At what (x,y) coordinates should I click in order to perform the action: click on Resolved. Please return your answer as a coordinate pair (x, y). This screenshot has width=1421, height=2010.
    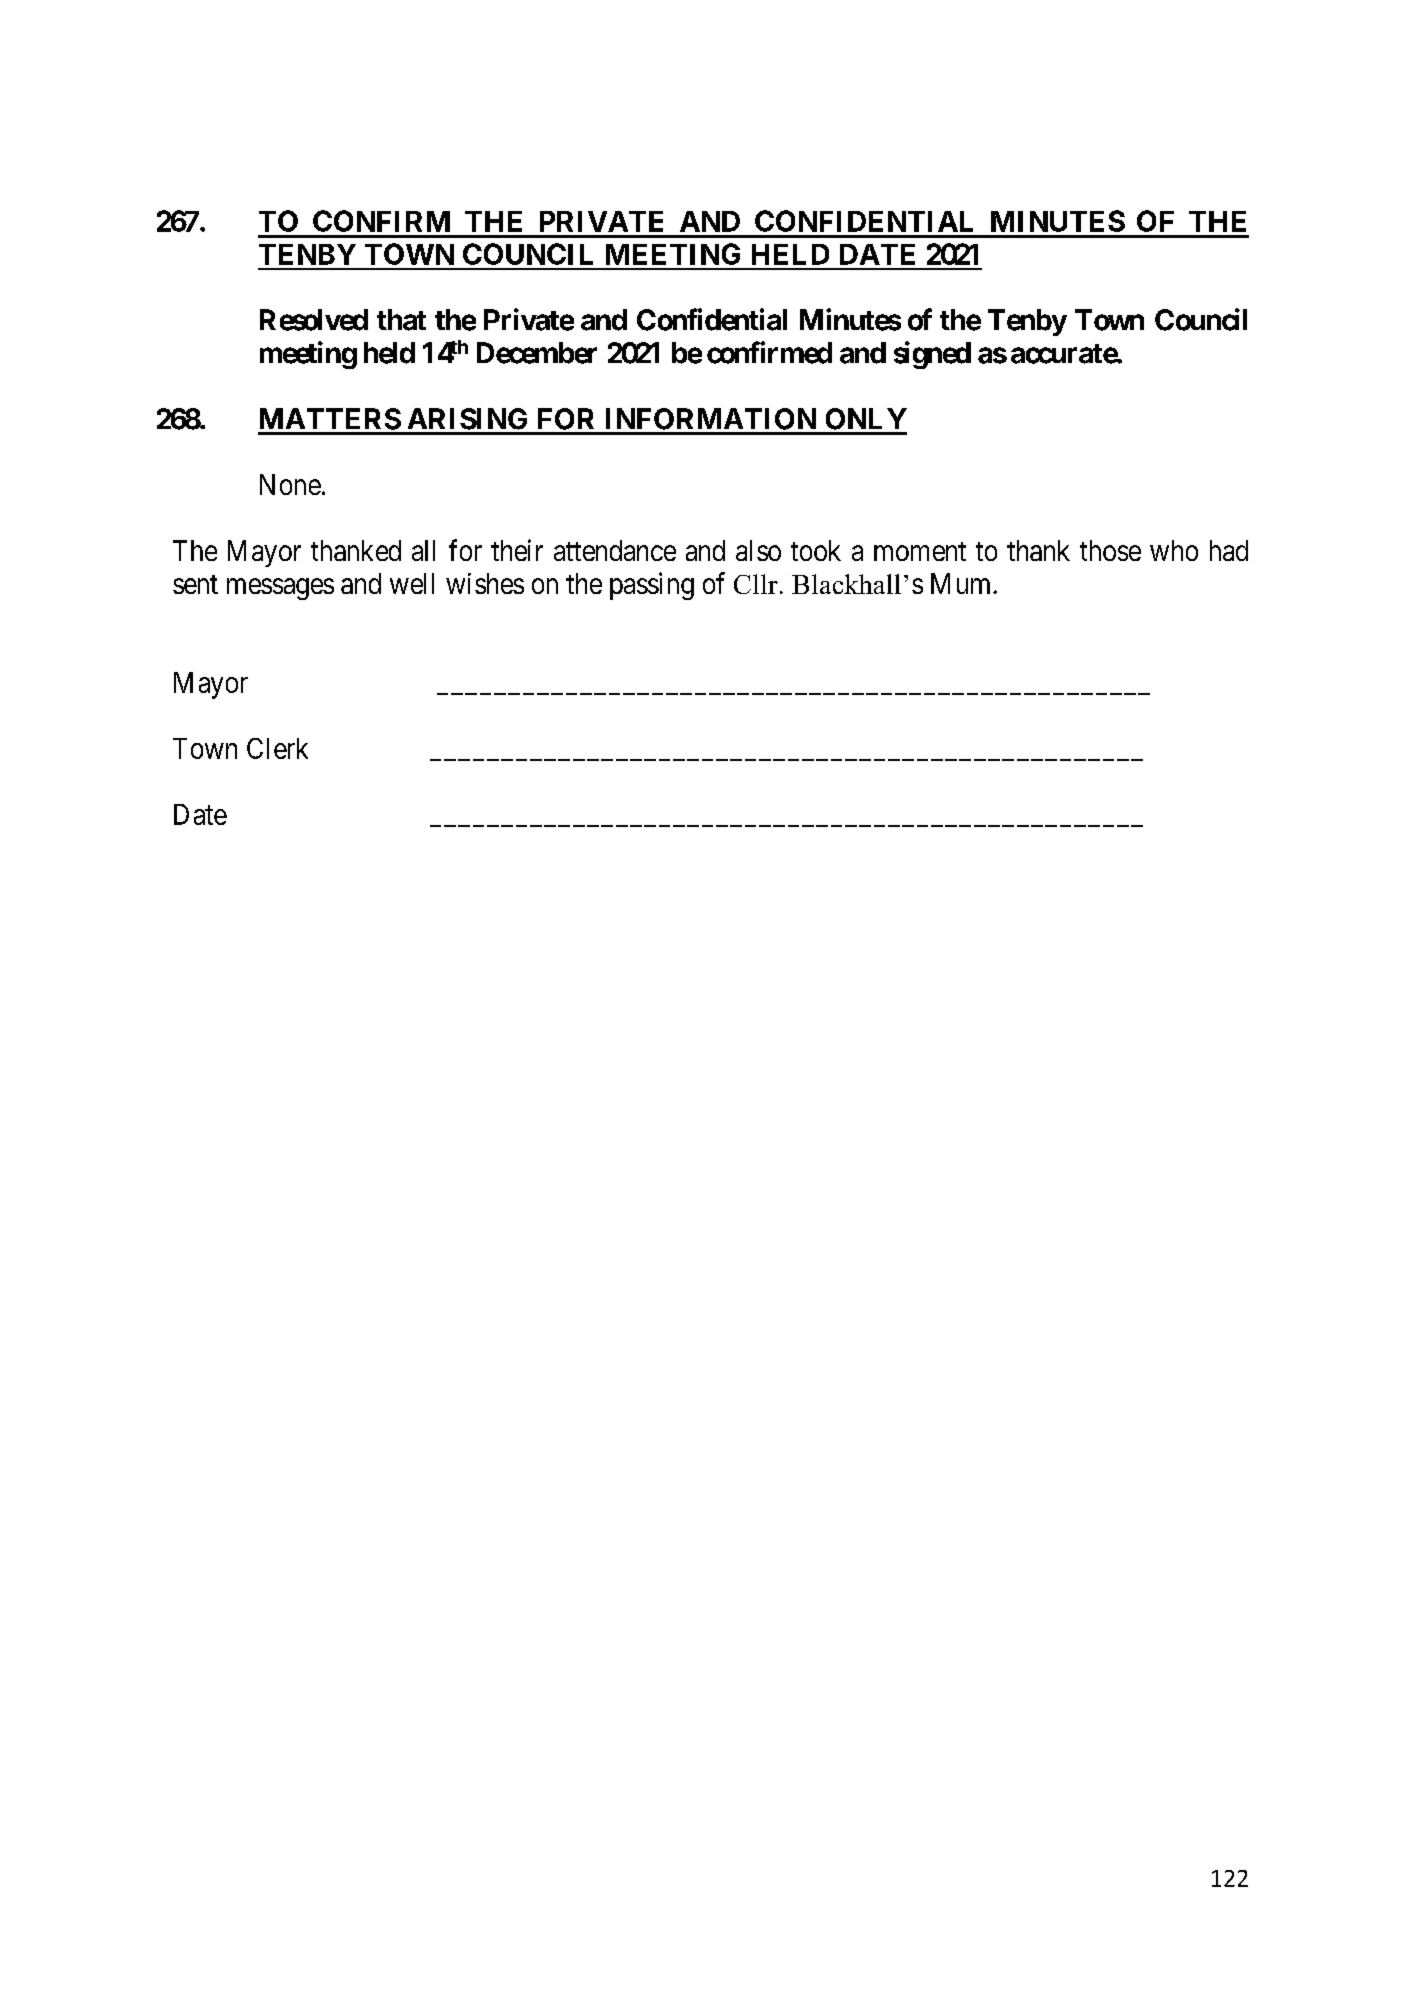
    Looking at the image, I should click on (314, 320).
